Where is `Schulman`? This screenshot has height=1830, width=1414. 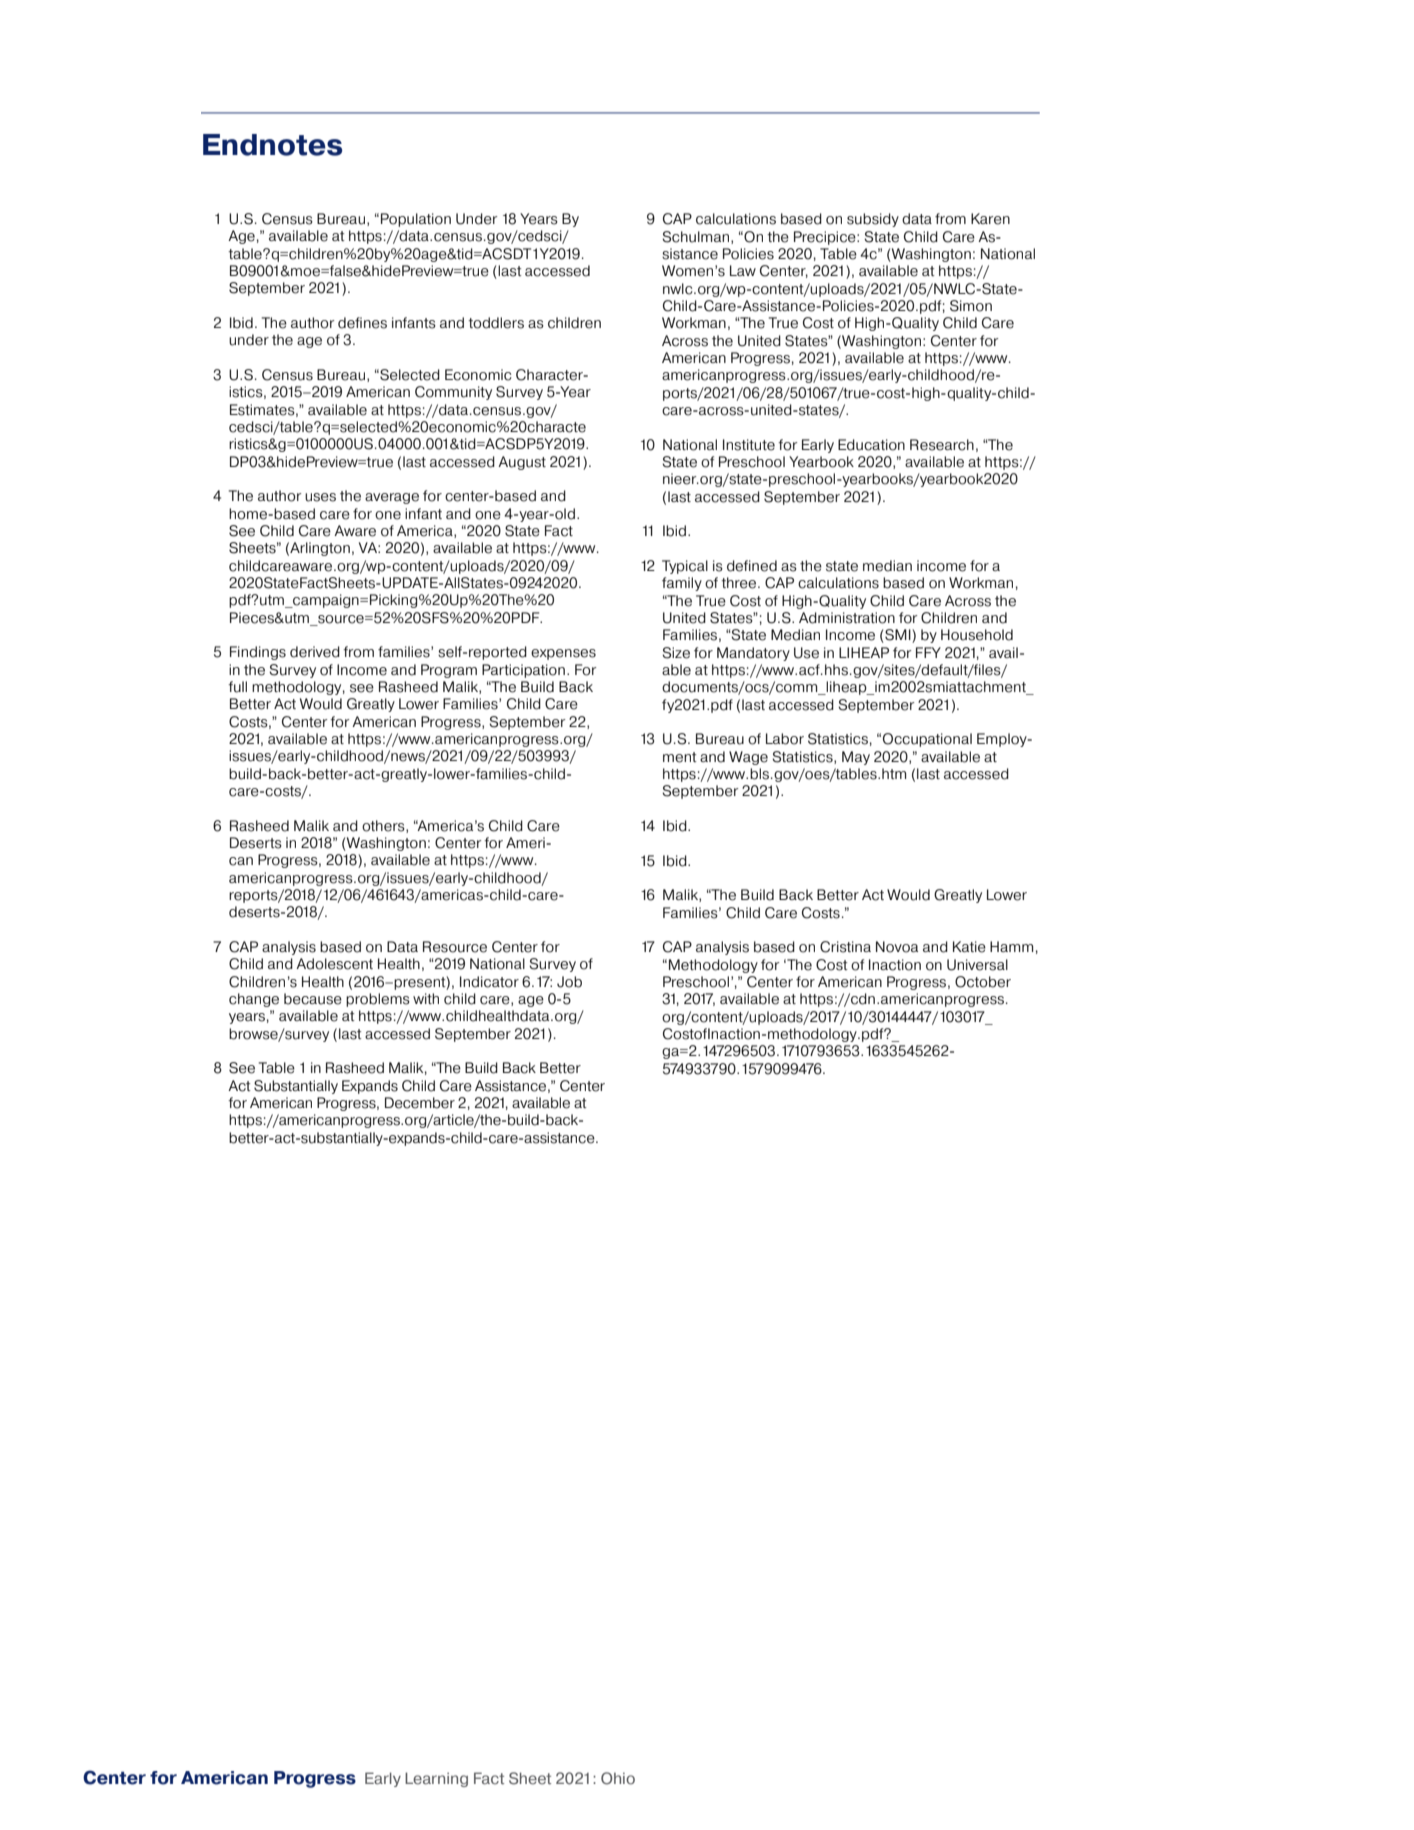 Schulman is located at coordinates (697, 237).
